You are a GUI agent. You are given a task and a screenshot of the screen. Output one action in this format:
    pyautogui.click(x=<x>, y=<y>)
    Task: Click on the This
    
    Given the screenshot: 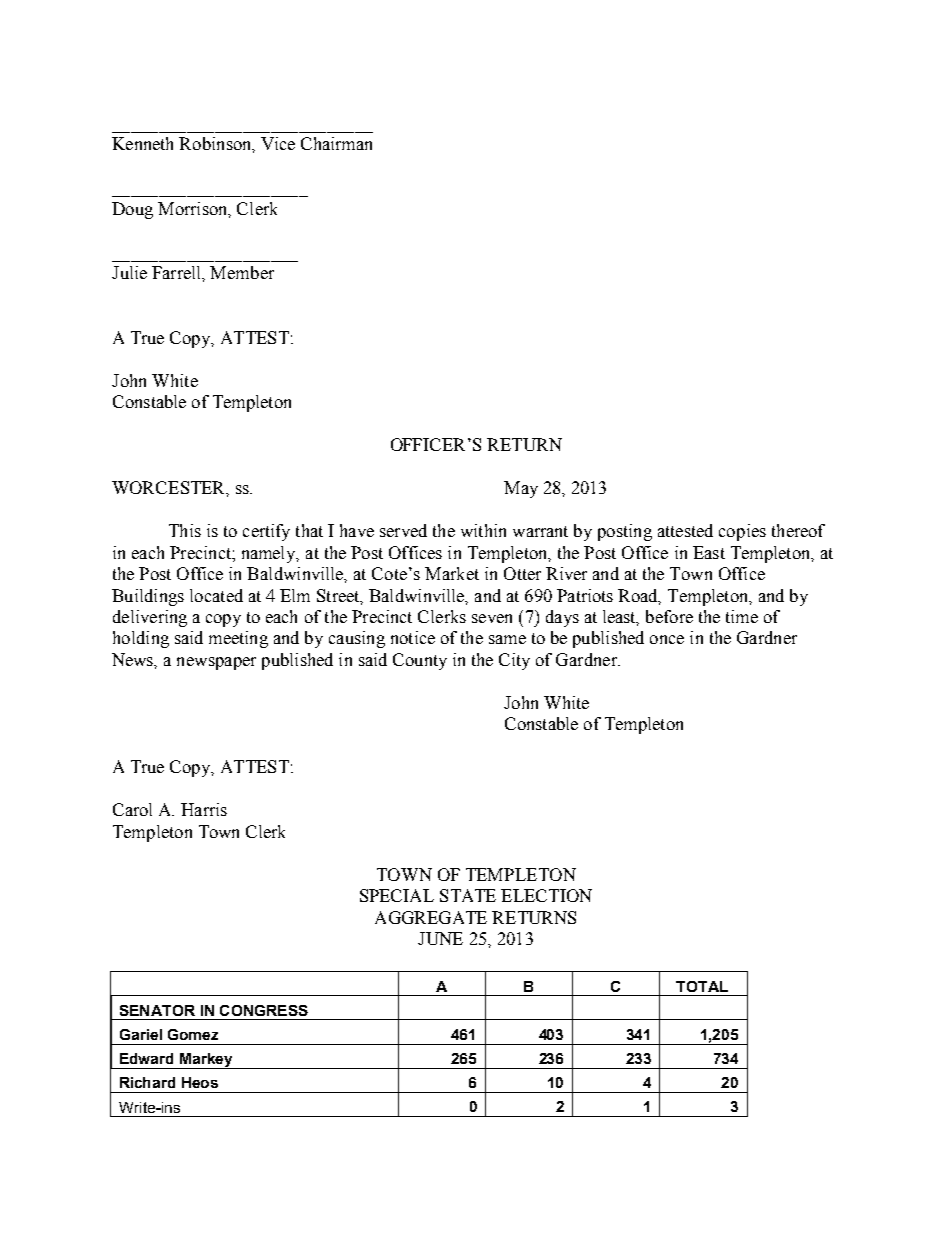 What is the action you would take?
    pyautogui.click(x=185, y=530)
